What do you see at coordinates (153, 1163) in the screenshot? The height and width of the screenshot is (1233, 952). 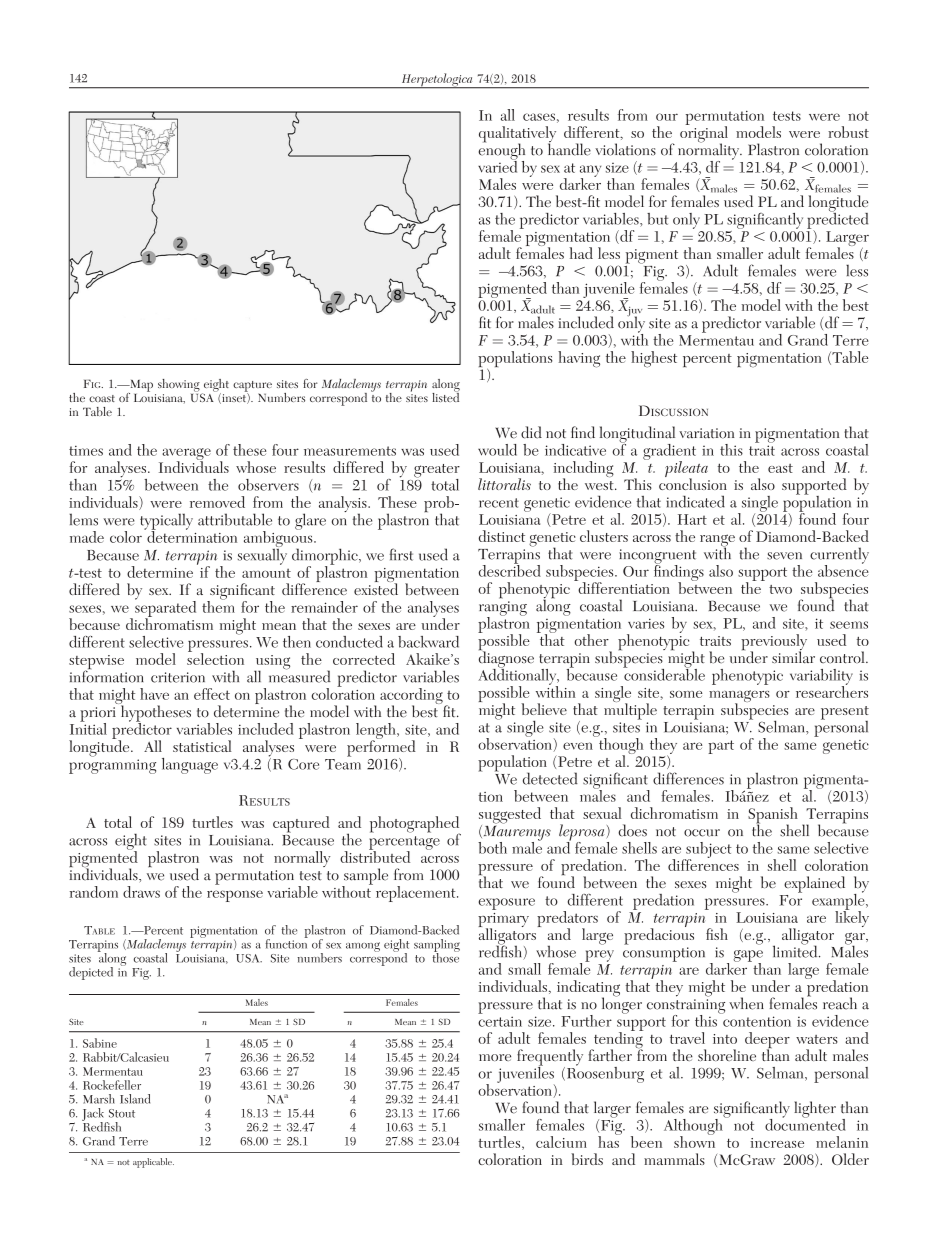 I see `applicable` at bounding box center [153, 1163].
